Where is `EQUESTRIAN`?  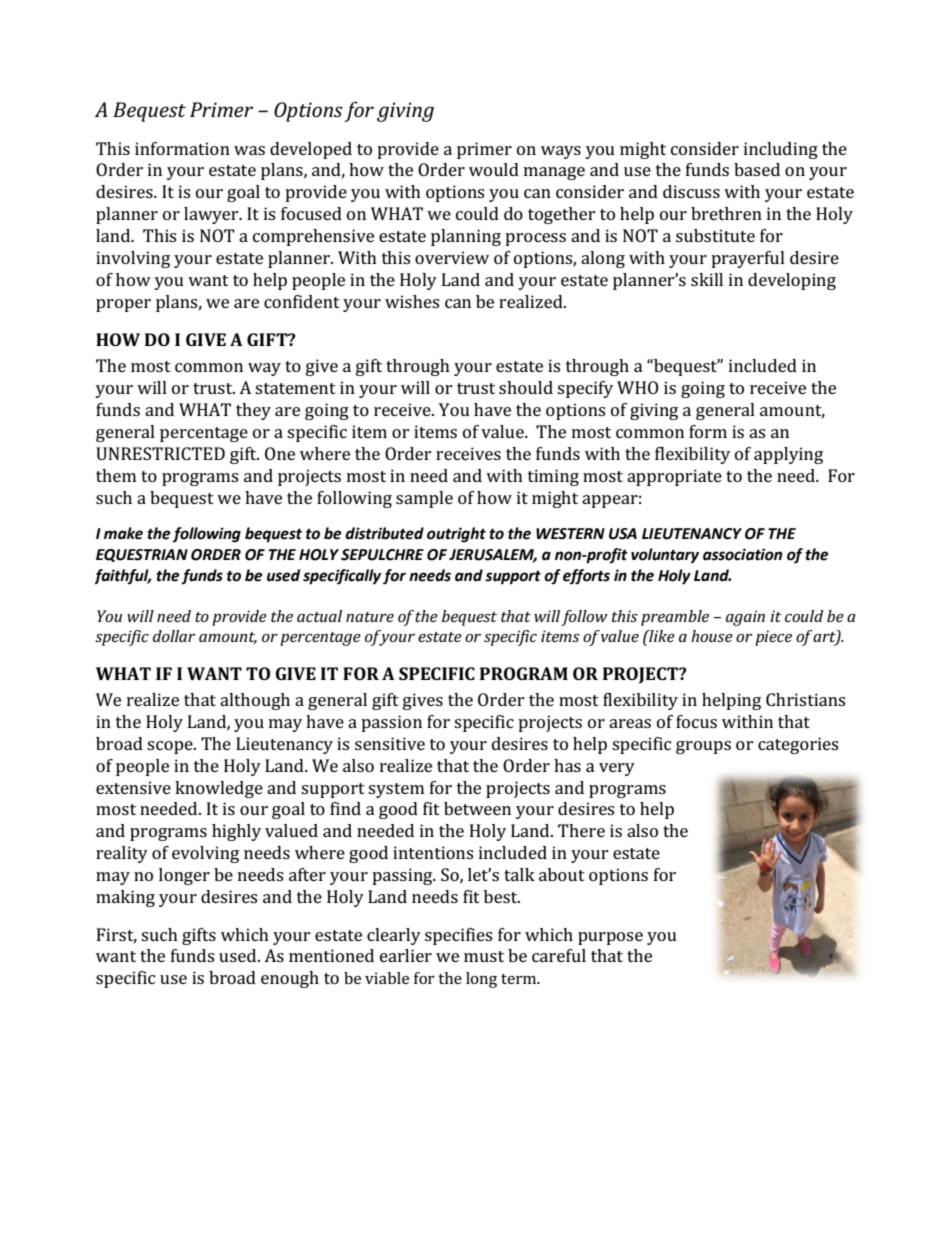 EQUESTRIAN is located at coordinates (142, 555).
